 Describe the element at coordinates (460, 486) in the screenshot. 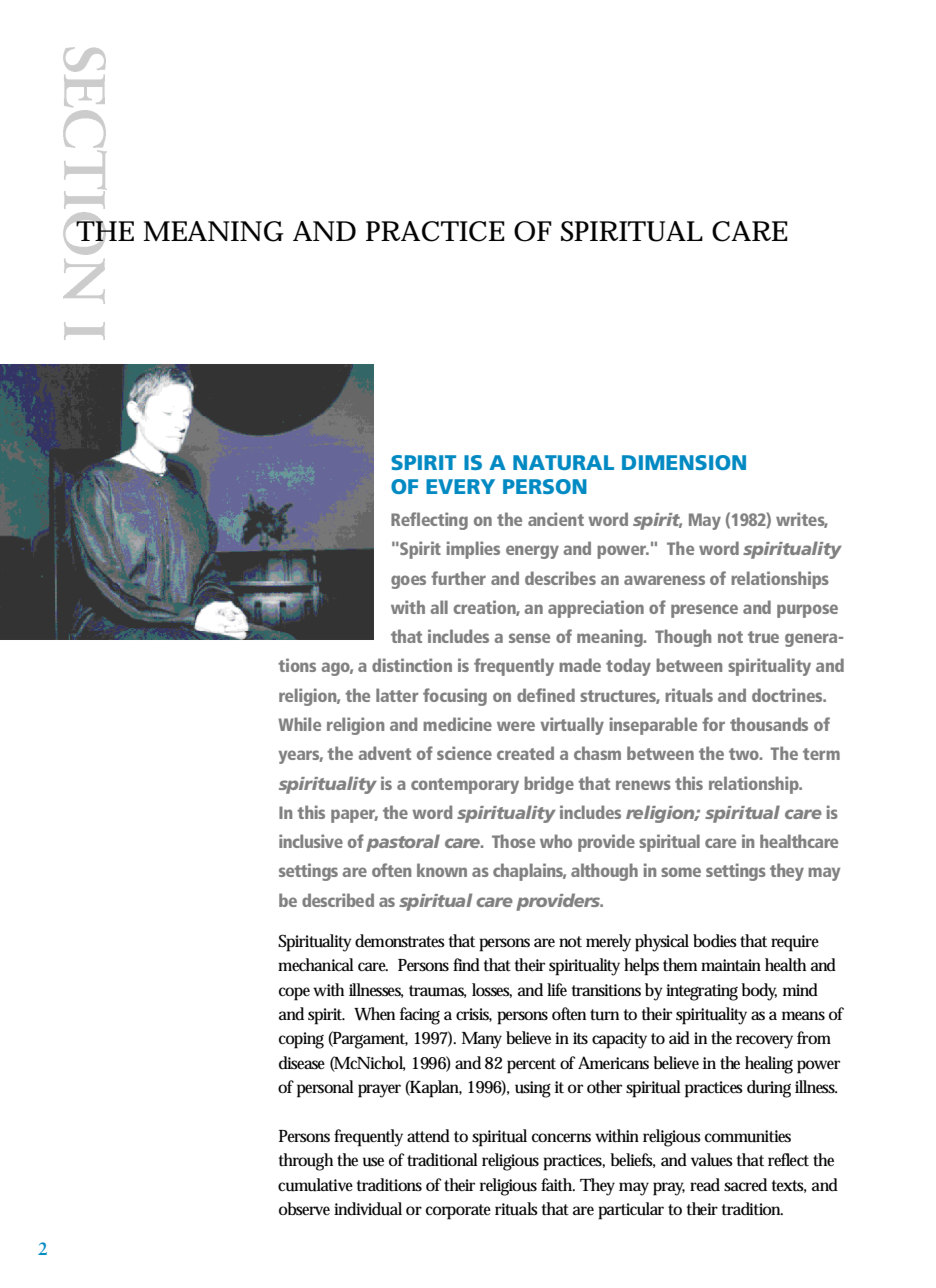

I see `EVERY` at that location.
